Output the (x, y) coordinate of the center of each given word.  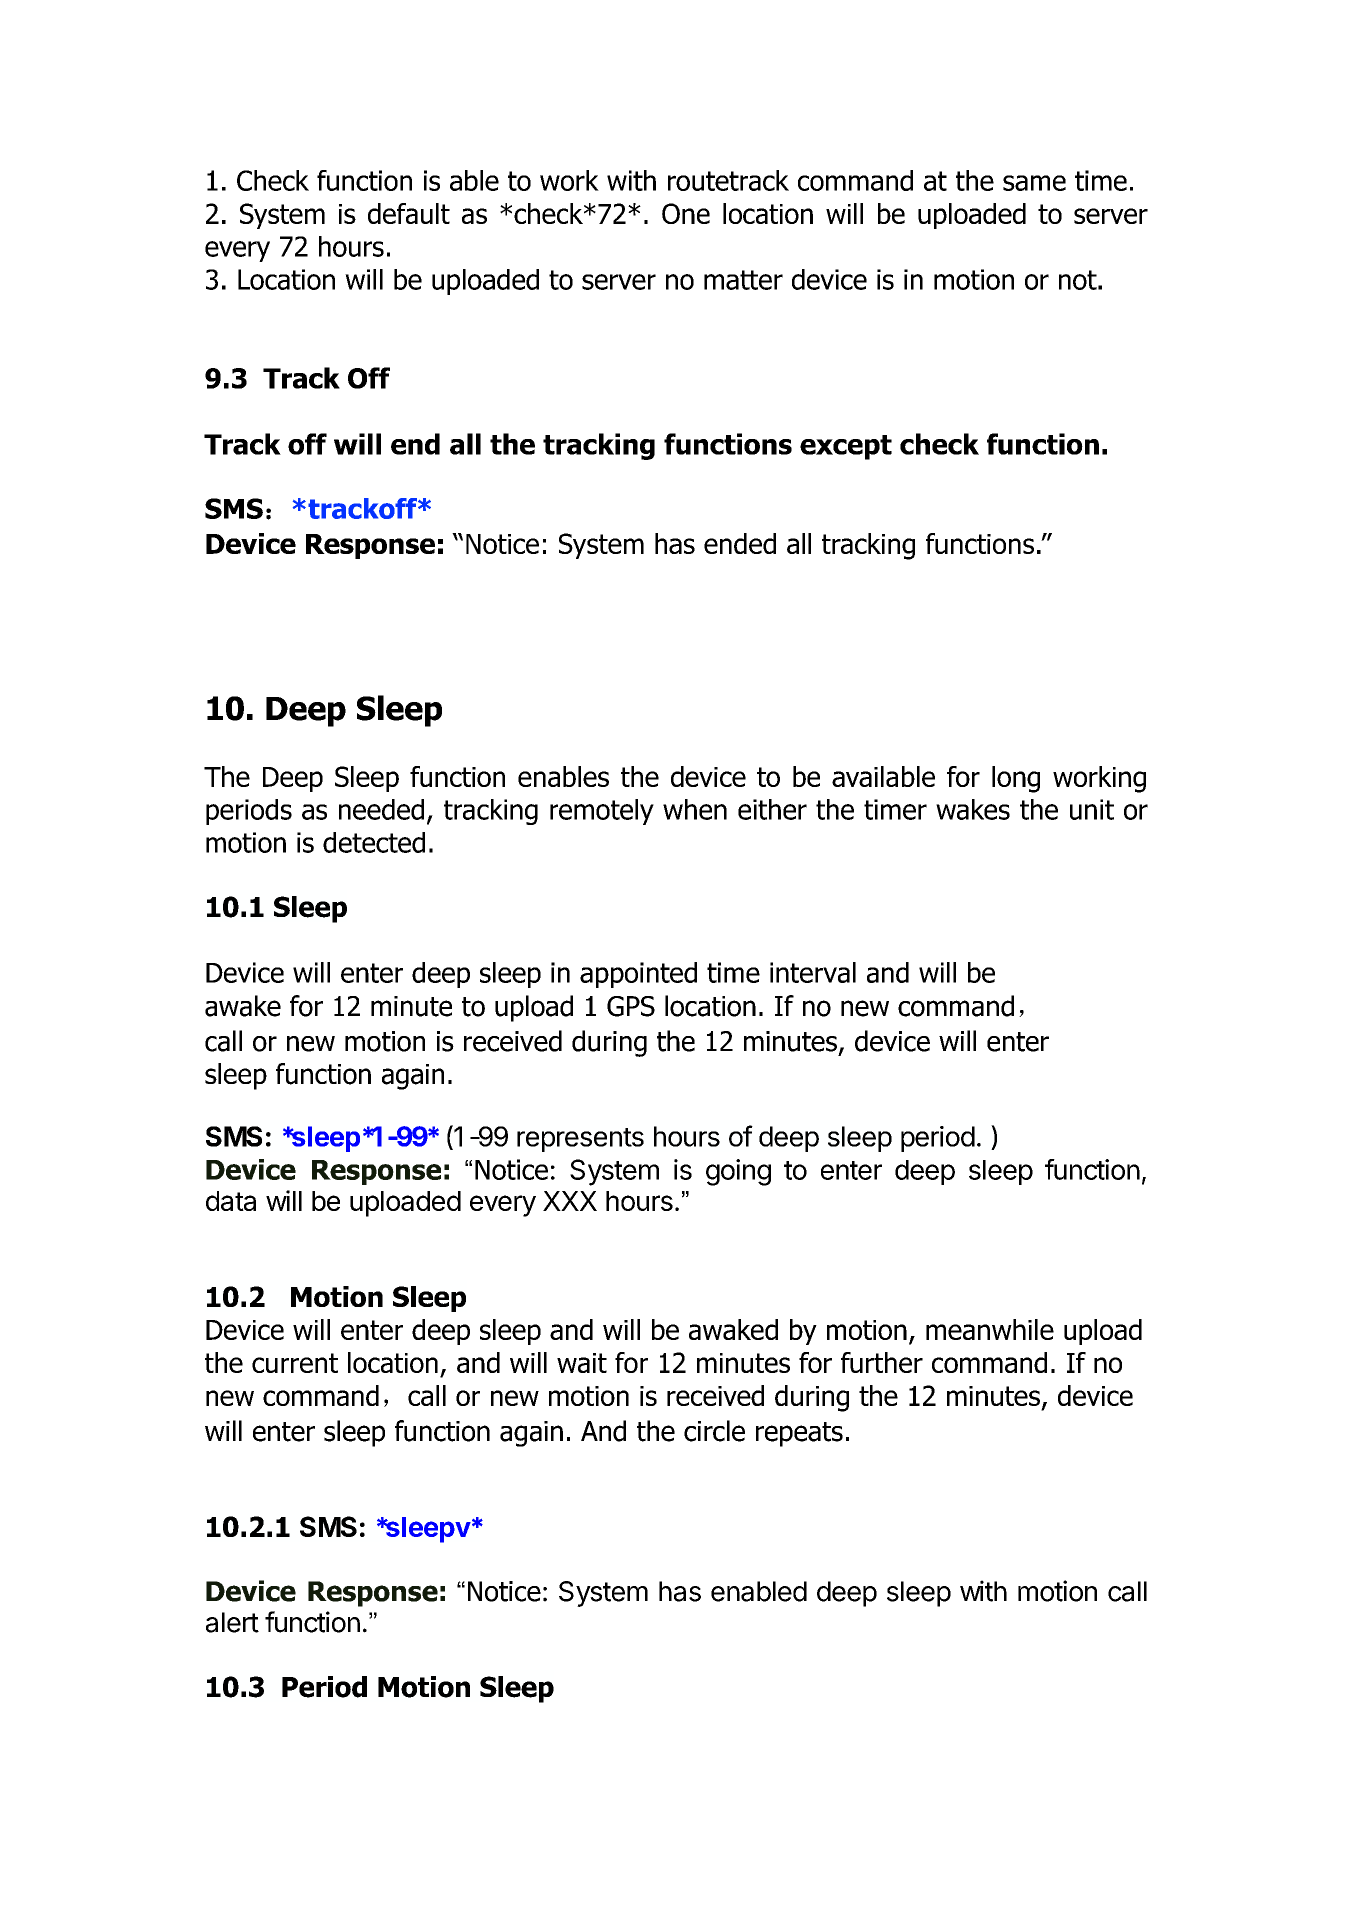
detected (374, 842)
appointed (638, 975)
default (409, 213)
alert (232, 1622)
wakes (973, 809)
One (686, 213)
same (1034, 183)
